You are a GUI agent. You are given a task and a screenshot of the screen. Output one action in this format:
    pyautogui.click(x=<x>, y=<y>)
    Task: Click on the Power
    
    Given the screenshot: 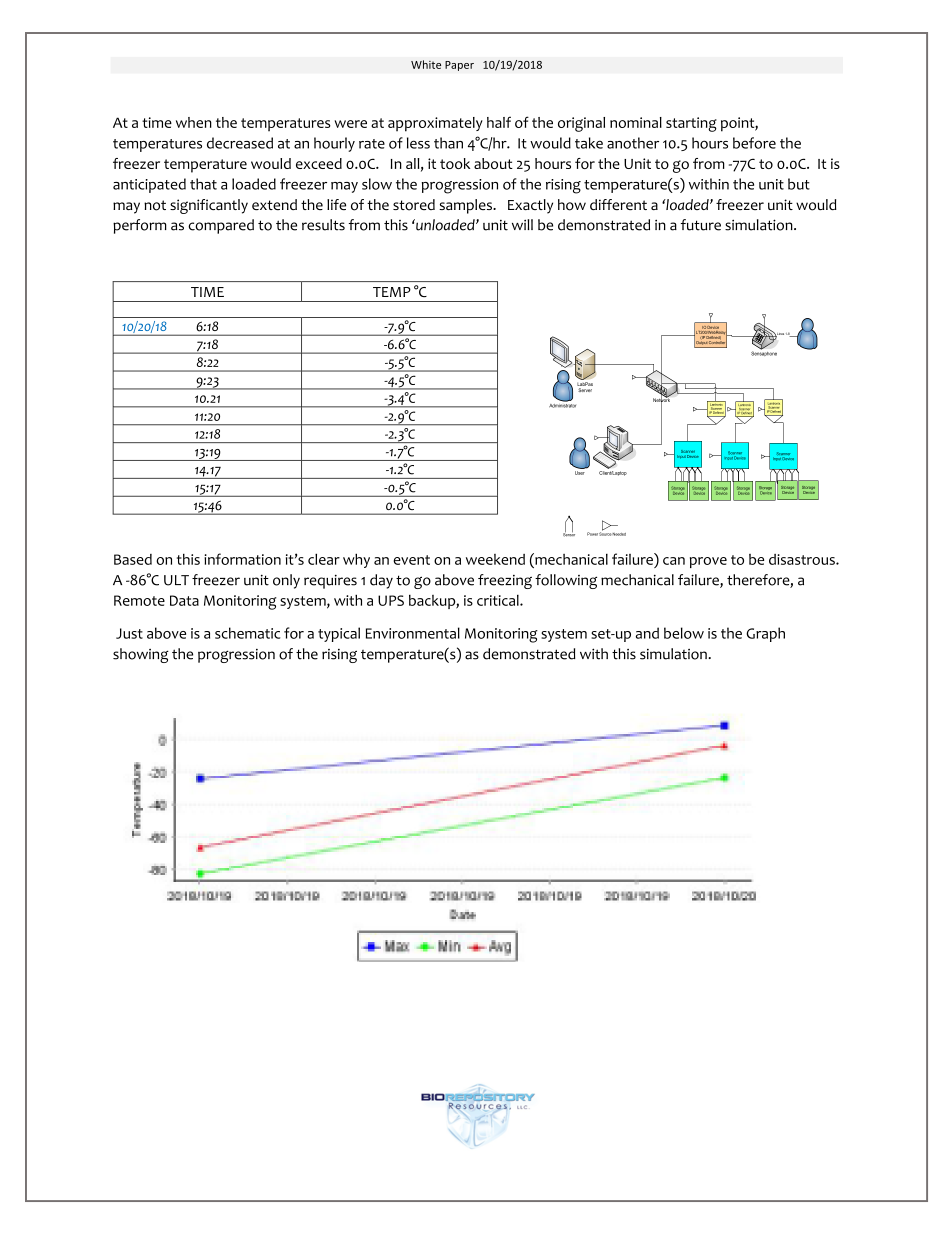 What is the action you would take?
    pyautogui.click(x=592, y=534)
